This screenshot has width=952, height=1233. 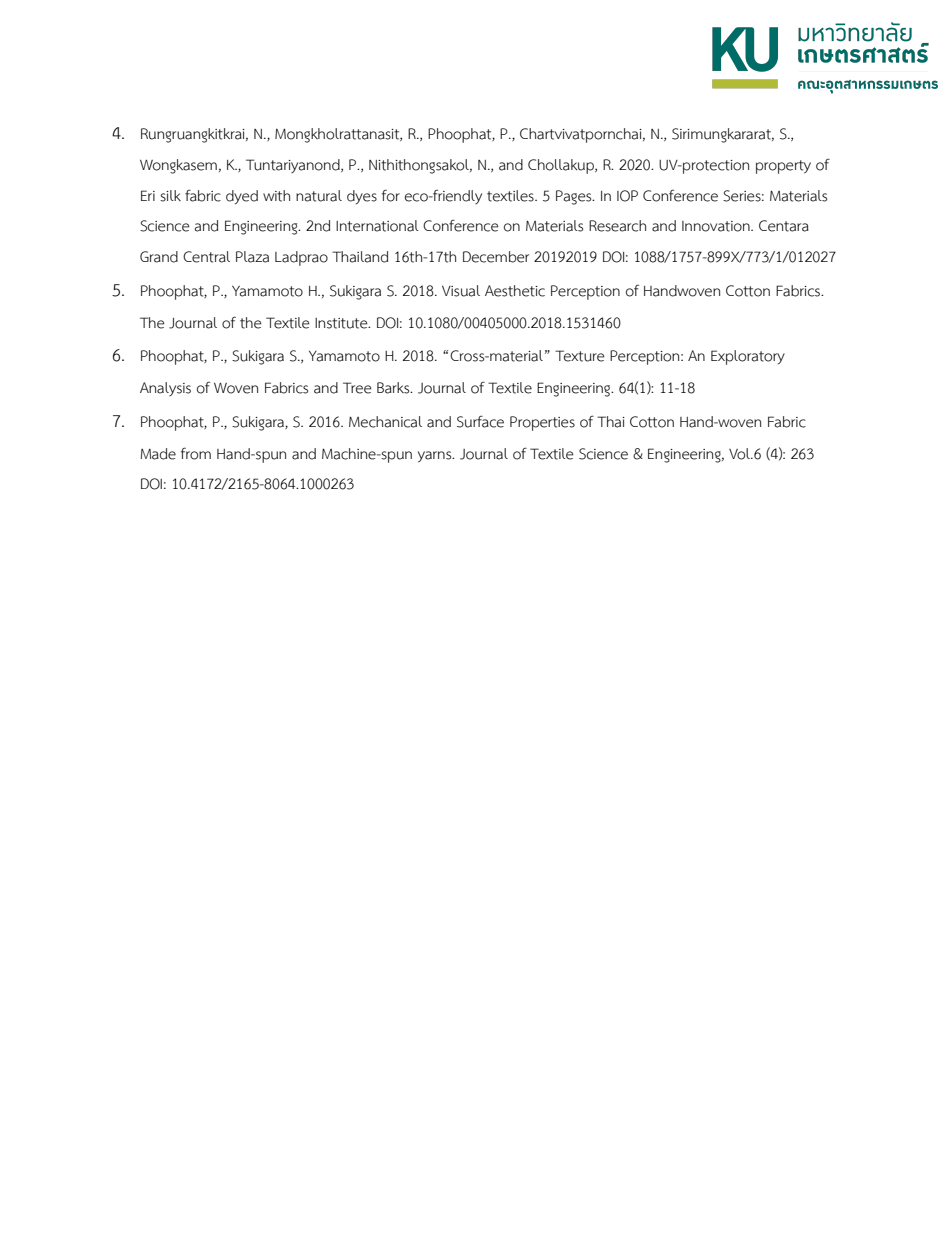 What do you see at coordinates (342, 323) in the screenshot?
I see `Institute` at bounding box center [342, 323].
